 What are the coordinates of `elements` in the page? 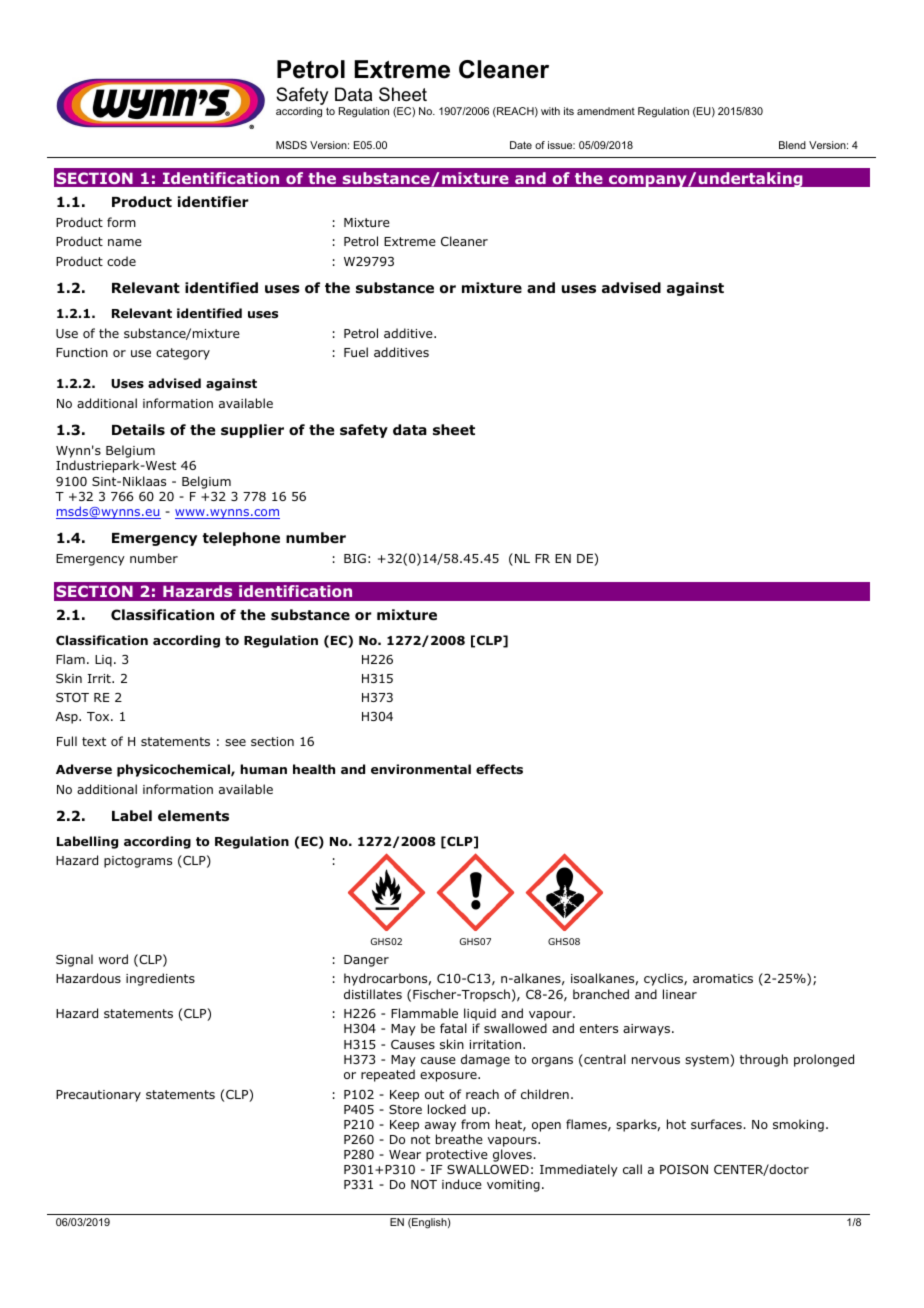 It's located at (193, 815).
